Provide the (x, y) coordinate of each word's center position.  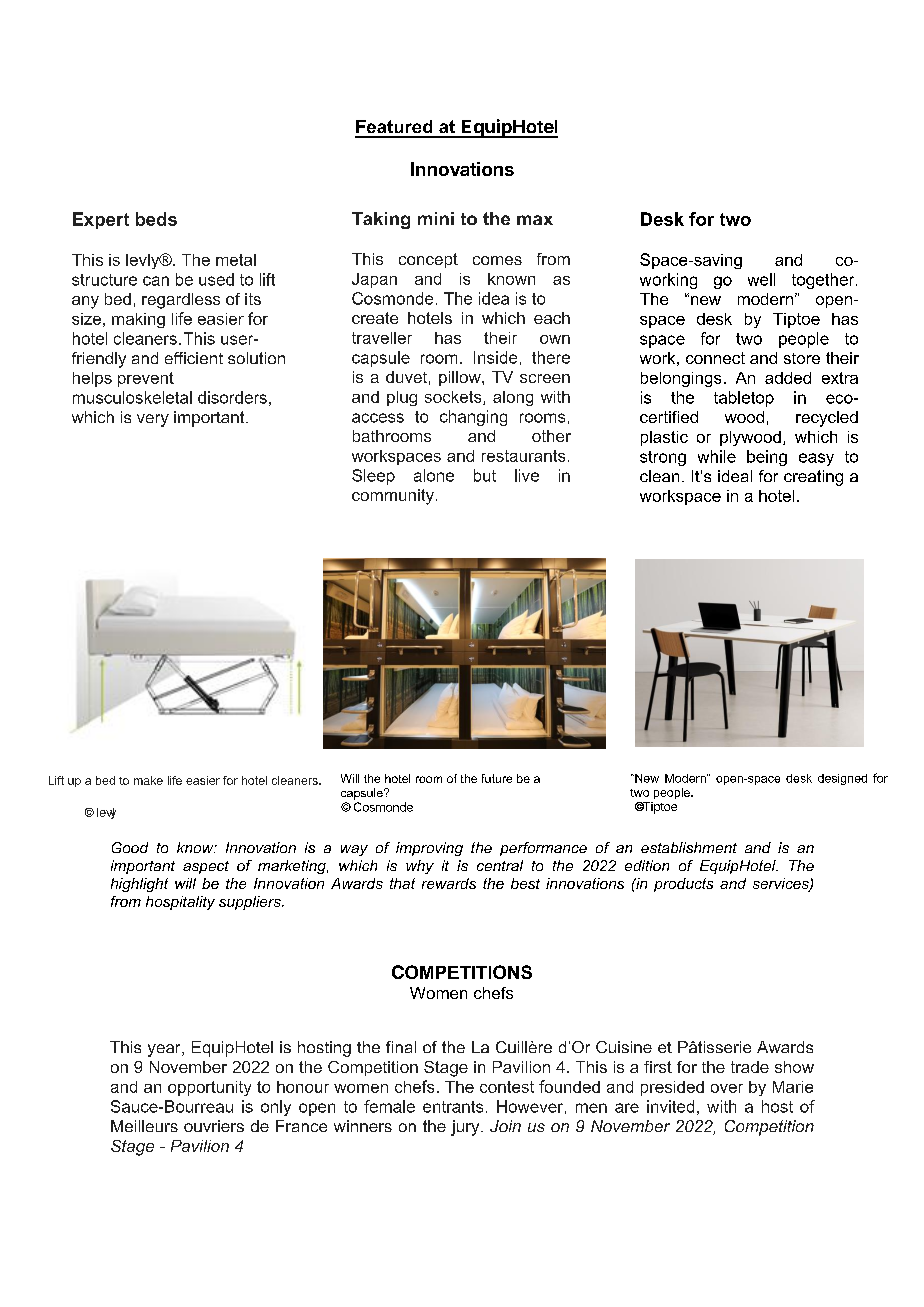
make (148, 780)
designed (842, 779)
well (761, 279)
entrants (453, 1107)
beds (156, 219)
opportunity (209, 1088)
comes (497, 260)
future (497, 778)
